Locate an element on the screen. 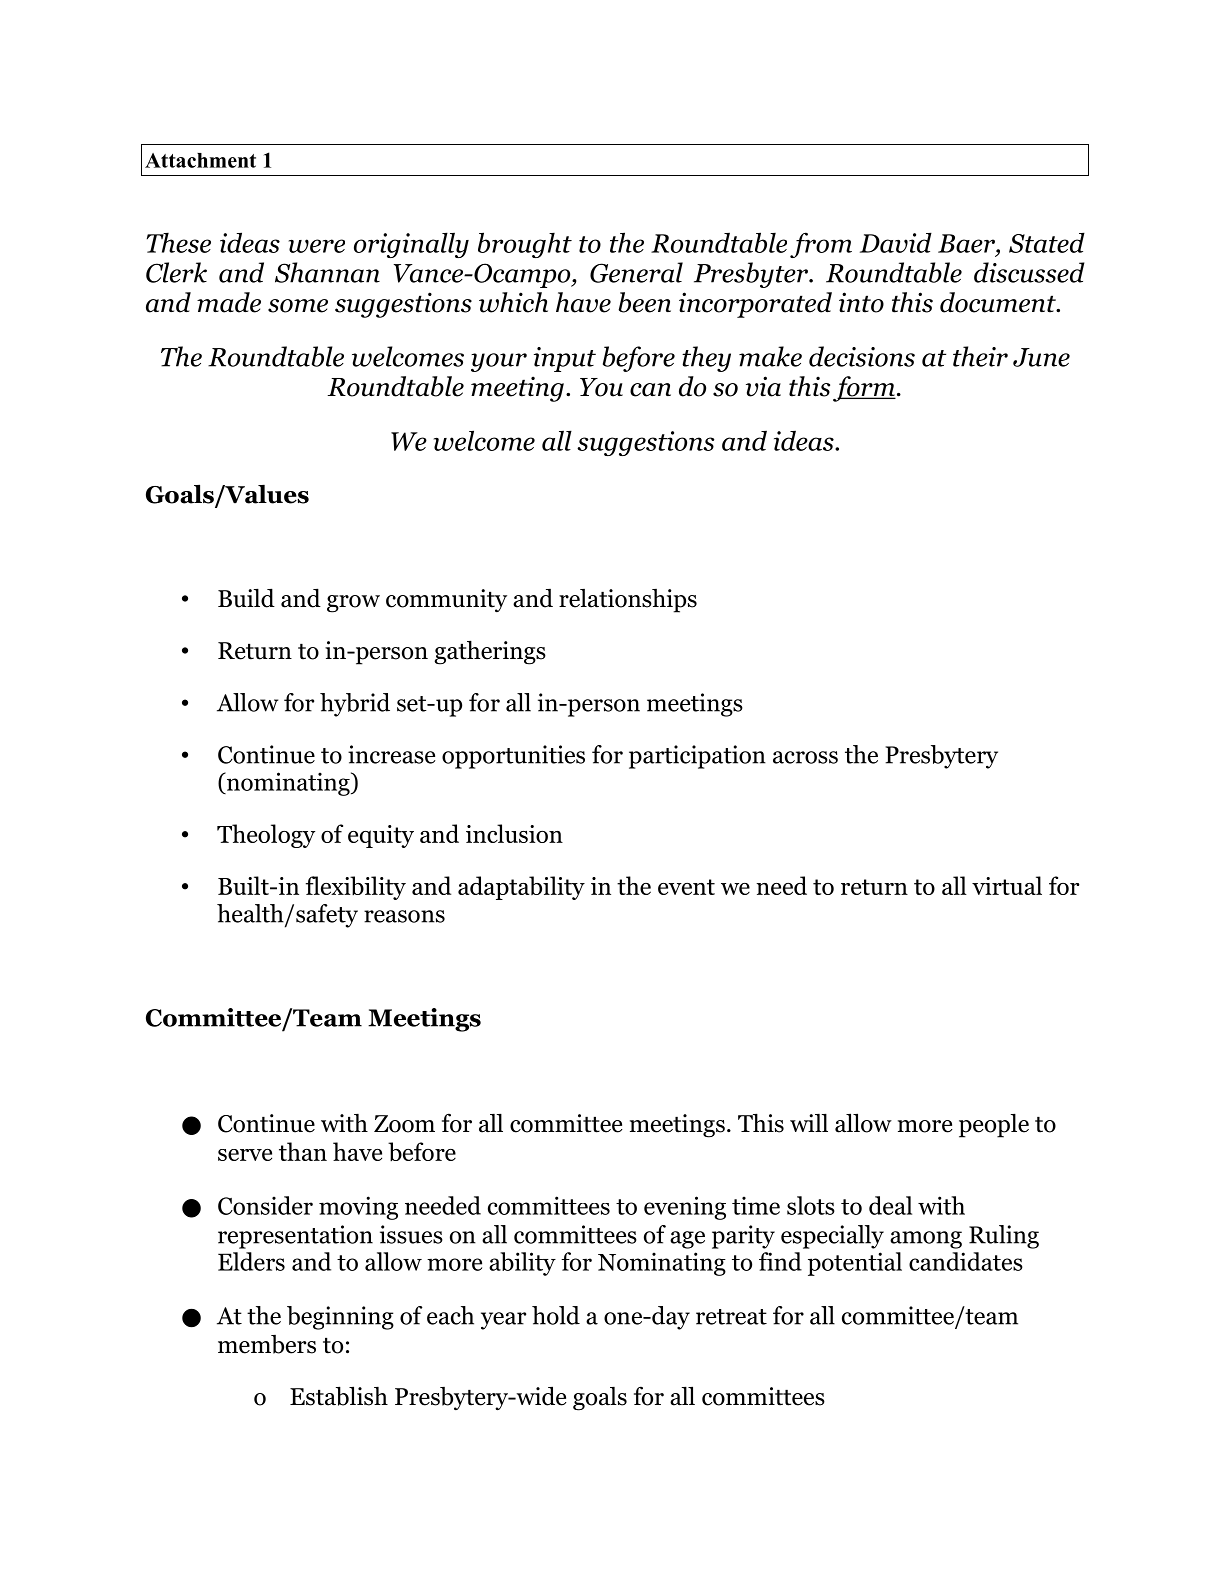  evening is located at coordinates (685, 1208).
